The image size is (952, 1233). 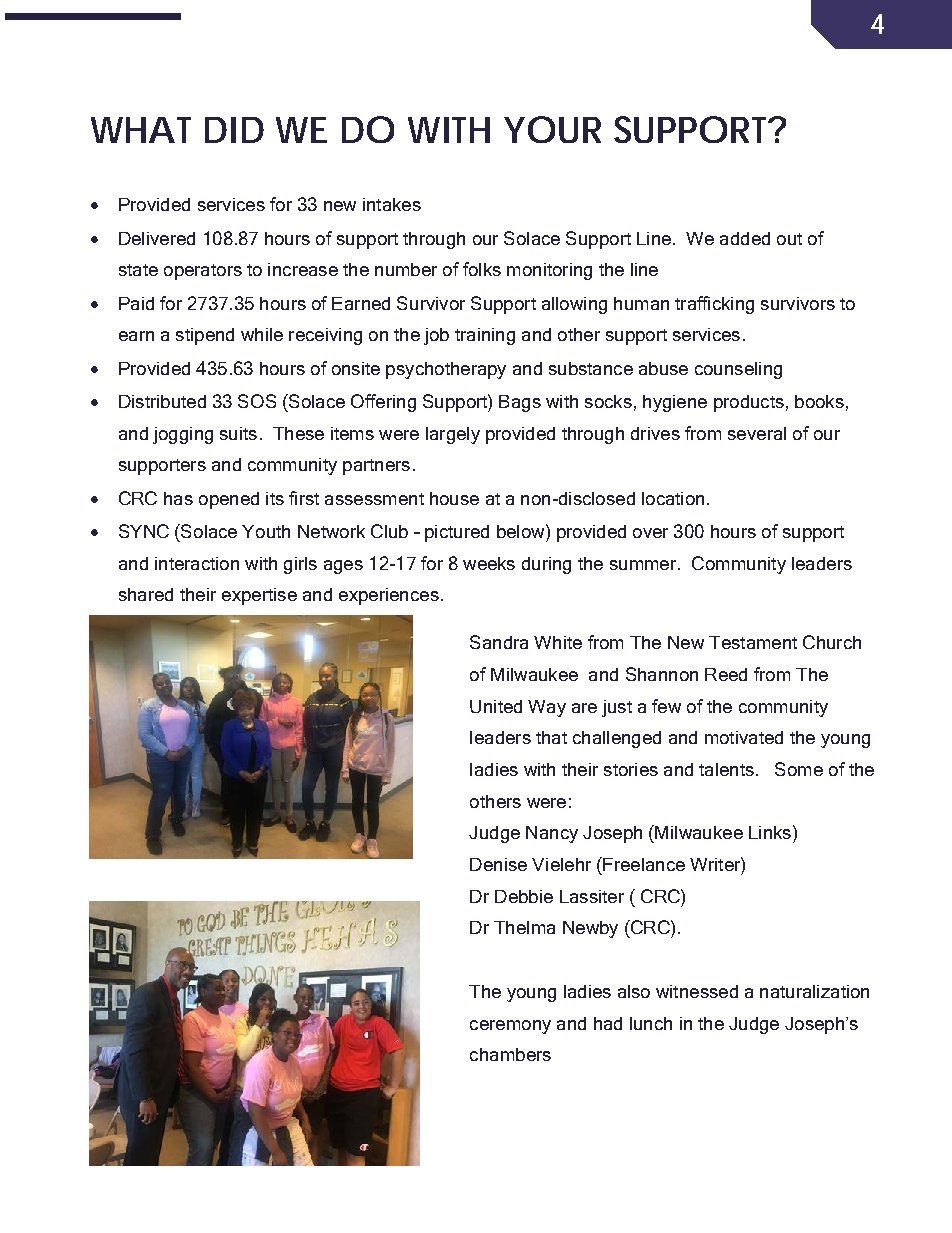 What do you see at coordinates (744, 737) in the image?
I see `motivated` at bounding box center [744, 737].
